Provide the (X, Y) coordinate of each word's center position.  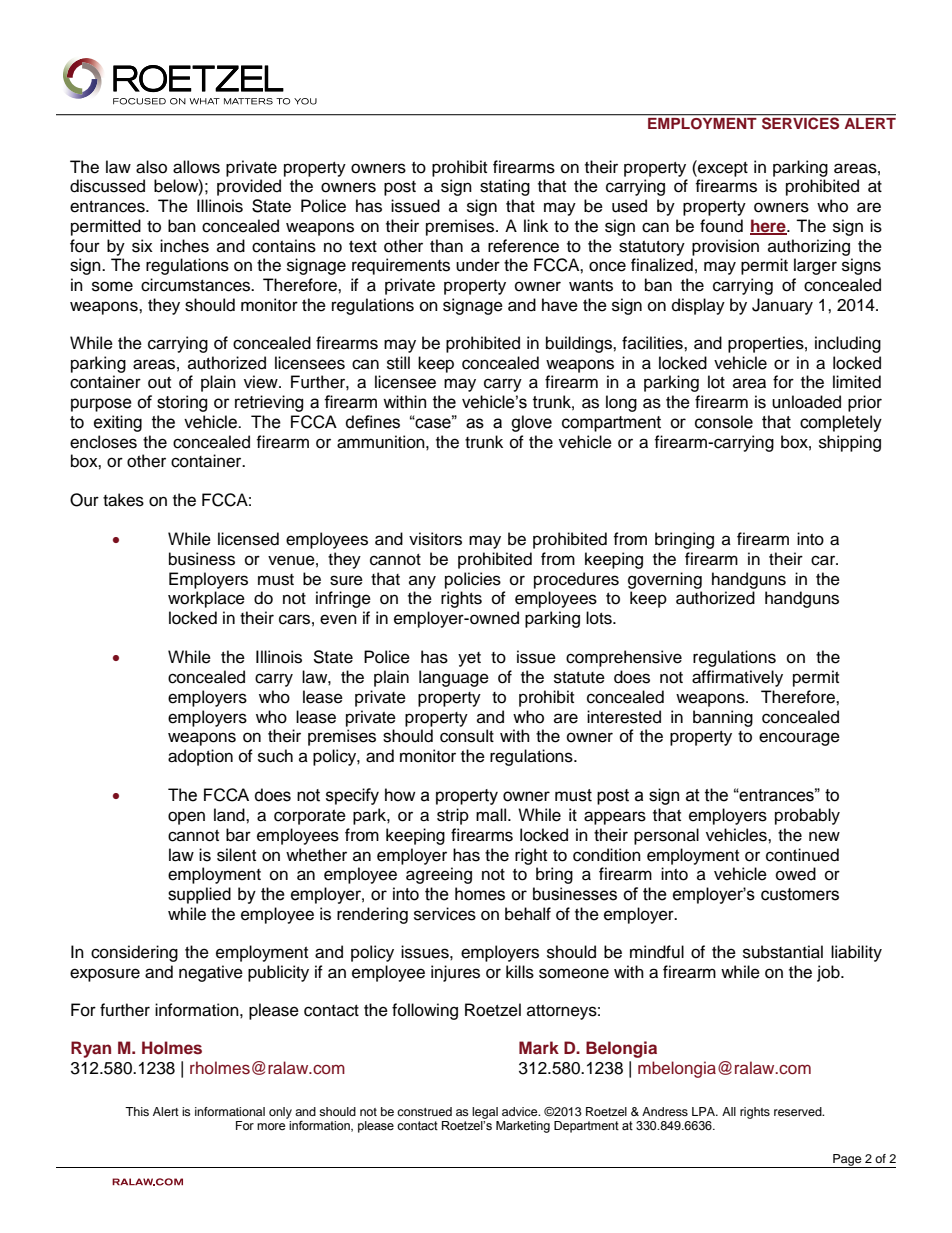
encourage (799, 739)
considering (134, 953)
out (159, 383)
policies (473, 580)
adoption (200, 757)
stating (505, 187)
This (137, 1111)
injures (455, 973)
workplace (206, 599)
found (721, 226)
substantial (783, 952)
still (398, 363)
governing (665, 580)
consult (467, 736)
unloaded (806, 402)
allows (196, 167)
